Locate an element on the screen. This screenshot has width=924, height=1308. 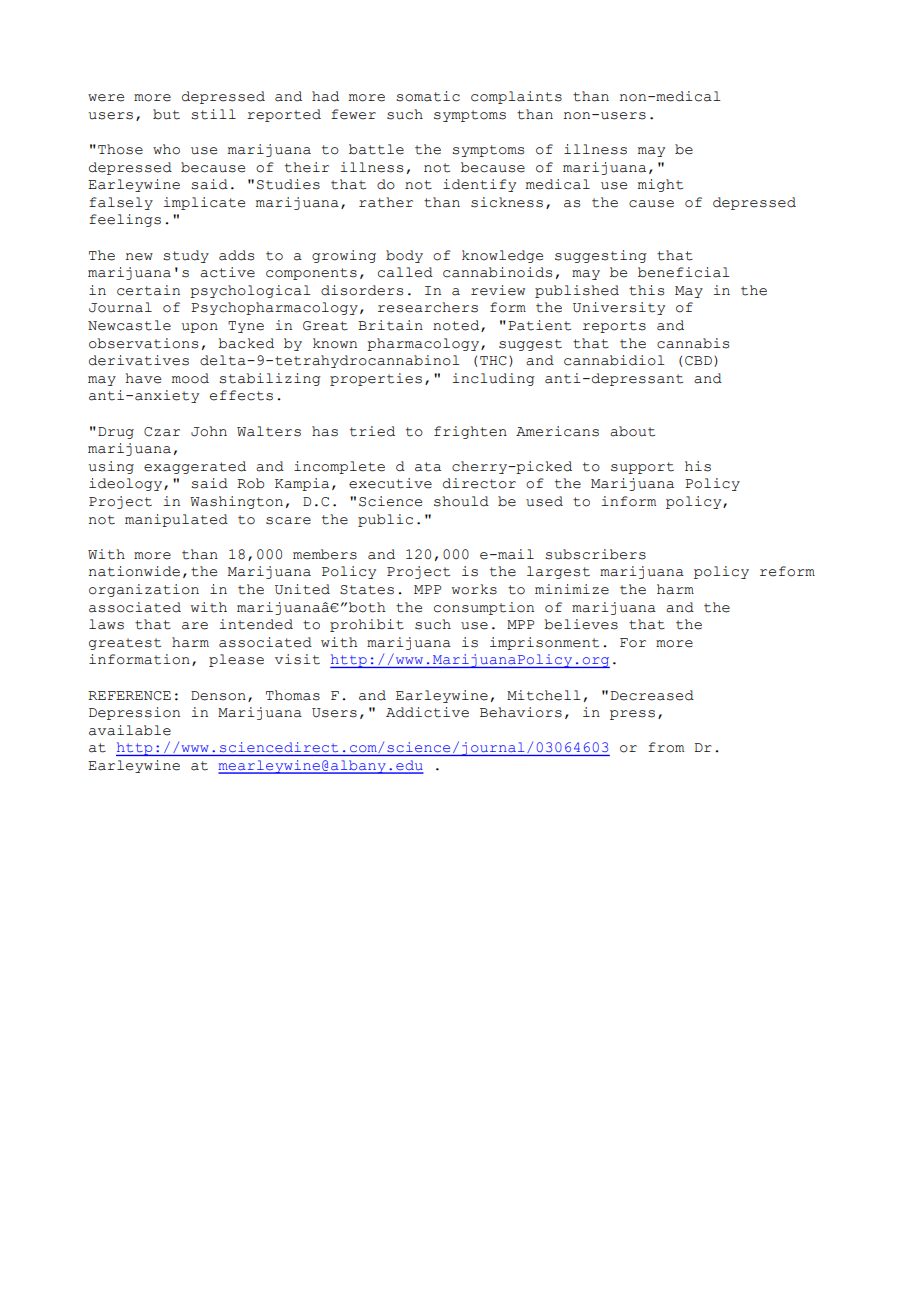
available is located at coordinates (130, 730).
